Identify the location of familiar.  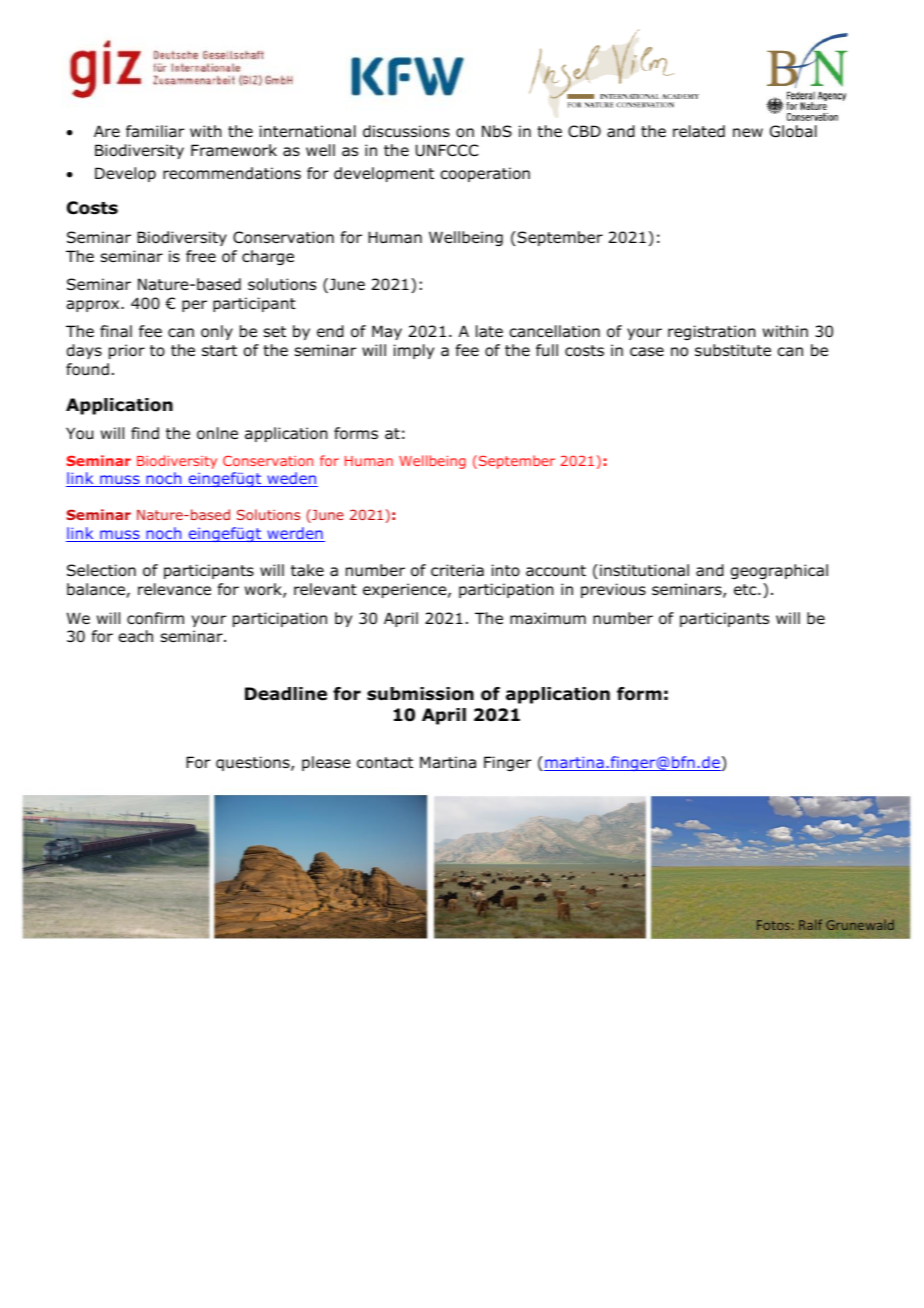
(155, 131).
